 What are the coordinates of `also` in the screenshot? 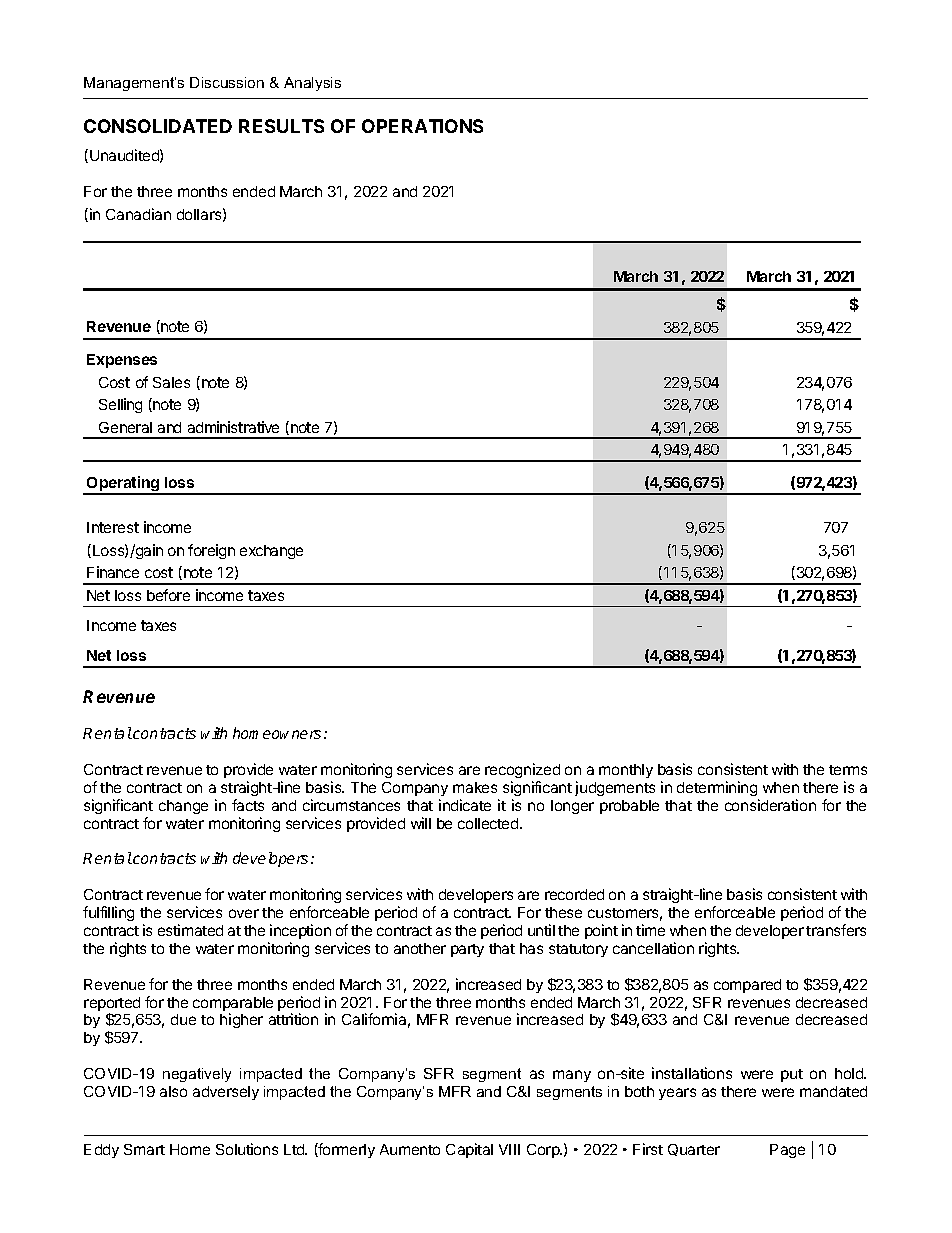 It's located at (173, 1091).
